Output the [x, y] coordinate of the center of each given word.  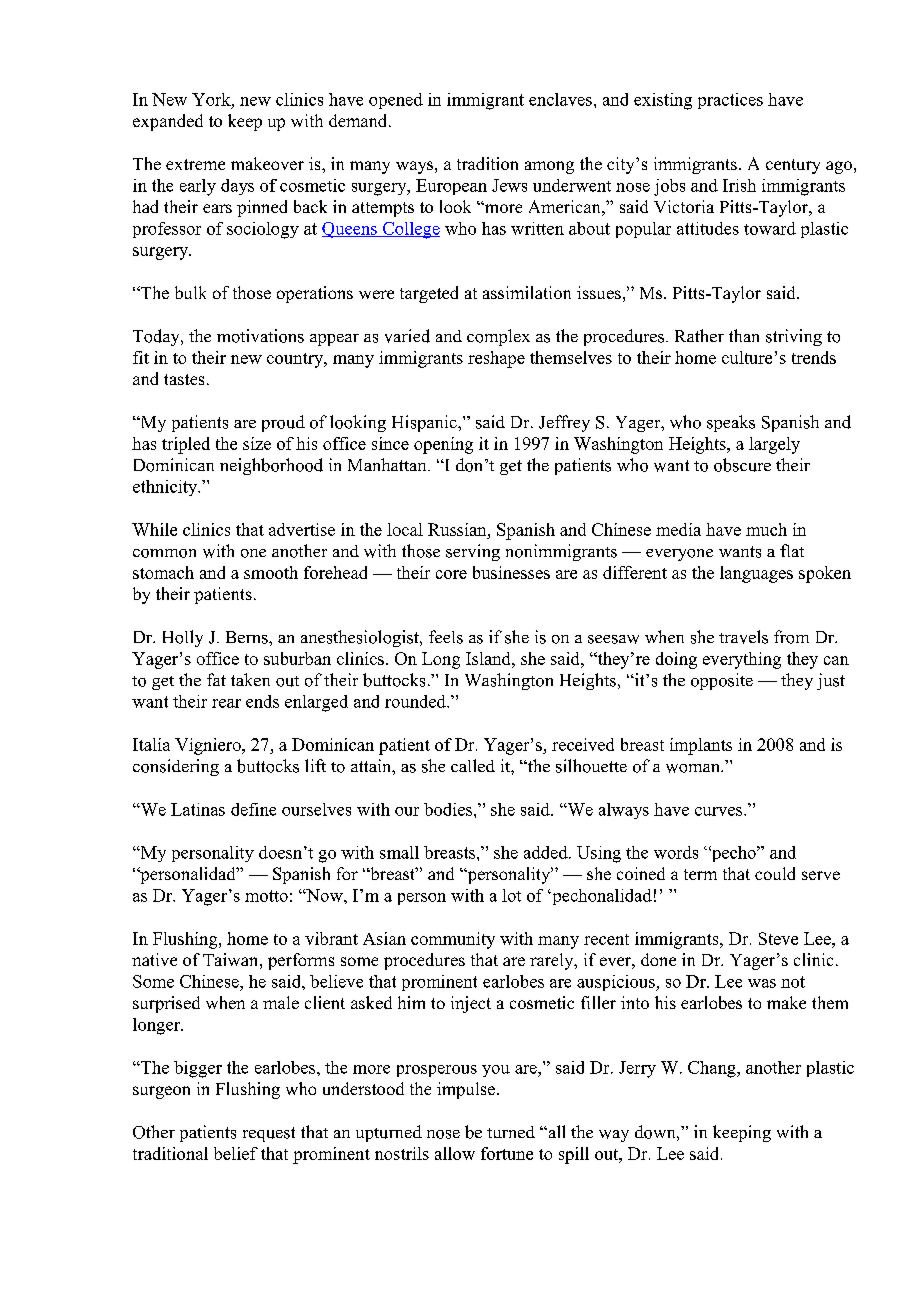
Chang [713, 1069]
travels [743, 637]
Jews [509, 185]
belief [236, 1153]
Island [489, 658]
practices [730, 101]
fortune [507, 1153]
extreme [195, 164]
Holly [183, 638]
